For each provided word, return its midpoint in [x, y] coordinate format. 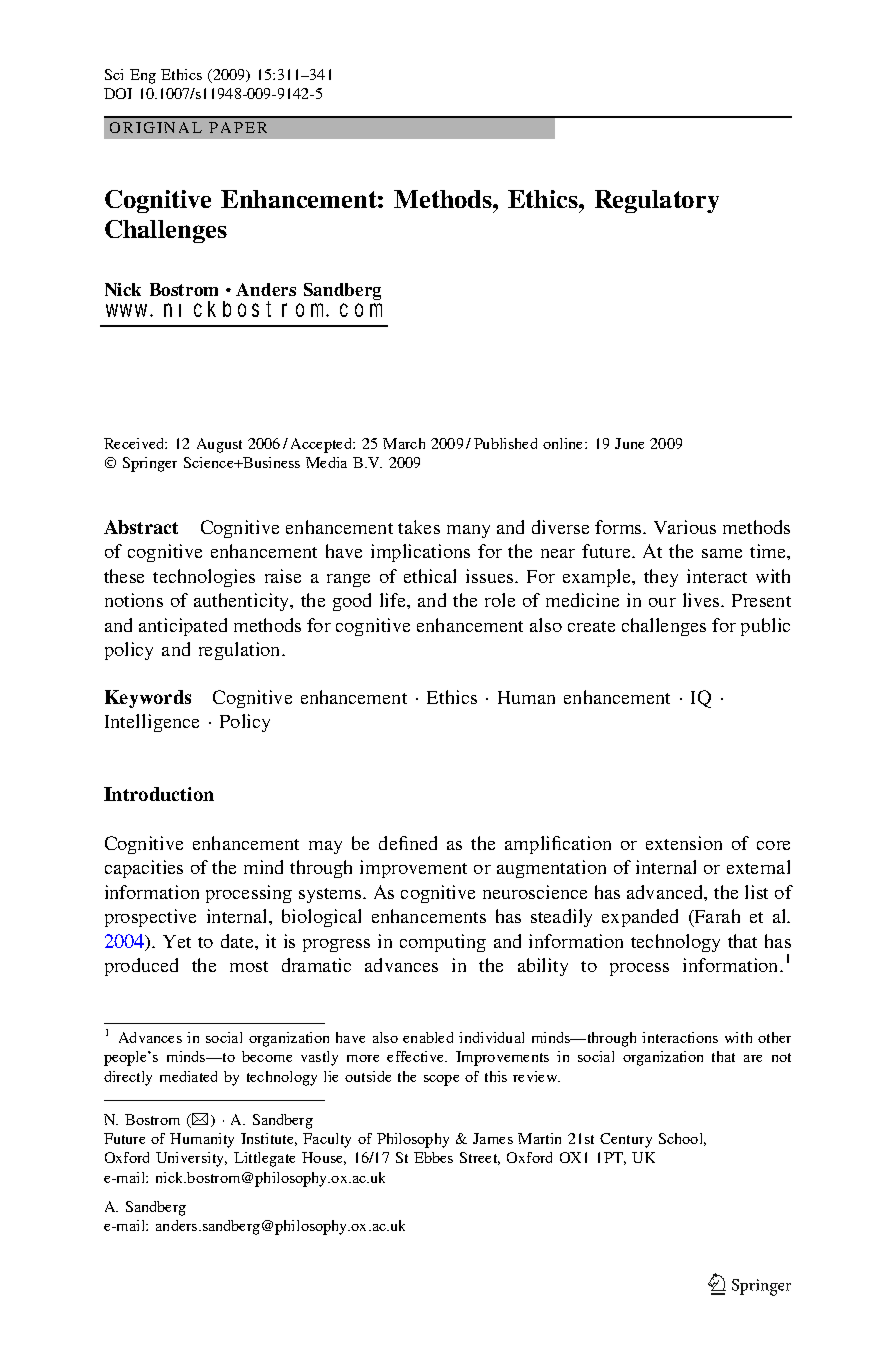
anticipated [183, 627]
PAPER [238, 127]
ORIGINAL [156, 127]
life [394, 600]
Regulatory [657, 201]
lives [702, 600]
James [493, 1138]
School [682, 1139]
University [191, 1159]
